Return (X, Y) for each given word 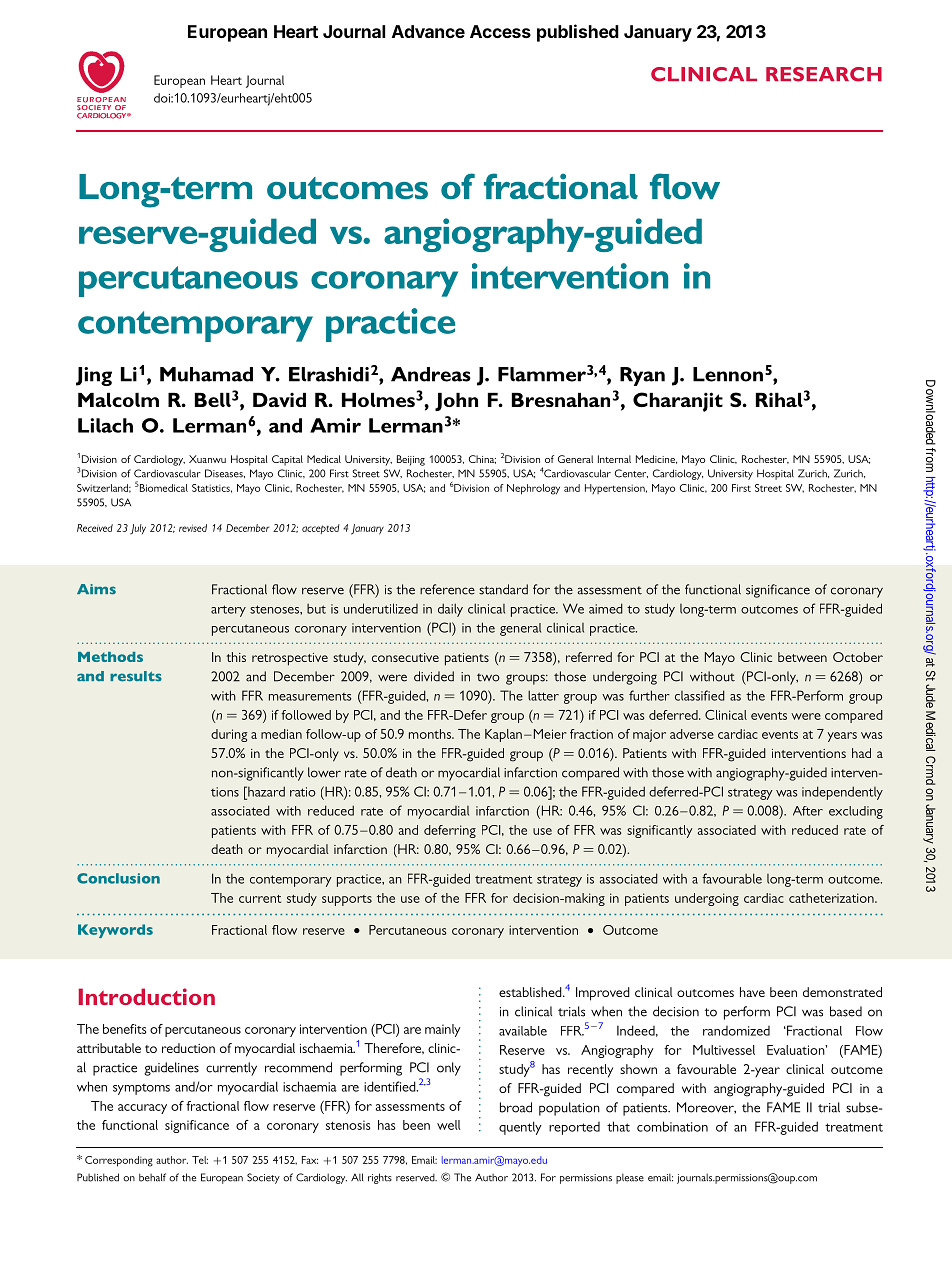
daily (450, 610)
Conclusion (118, 878)
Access (500, 31)
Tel (200, 1160)
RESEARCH (824, 74)
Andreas (431, 374)
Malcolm (118, 400)
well (449, 1125)
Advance (428, 31)
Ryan (642, 376)
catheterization (832, 898)
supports (347, 900)
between (802, 657)
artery (228, 611)
